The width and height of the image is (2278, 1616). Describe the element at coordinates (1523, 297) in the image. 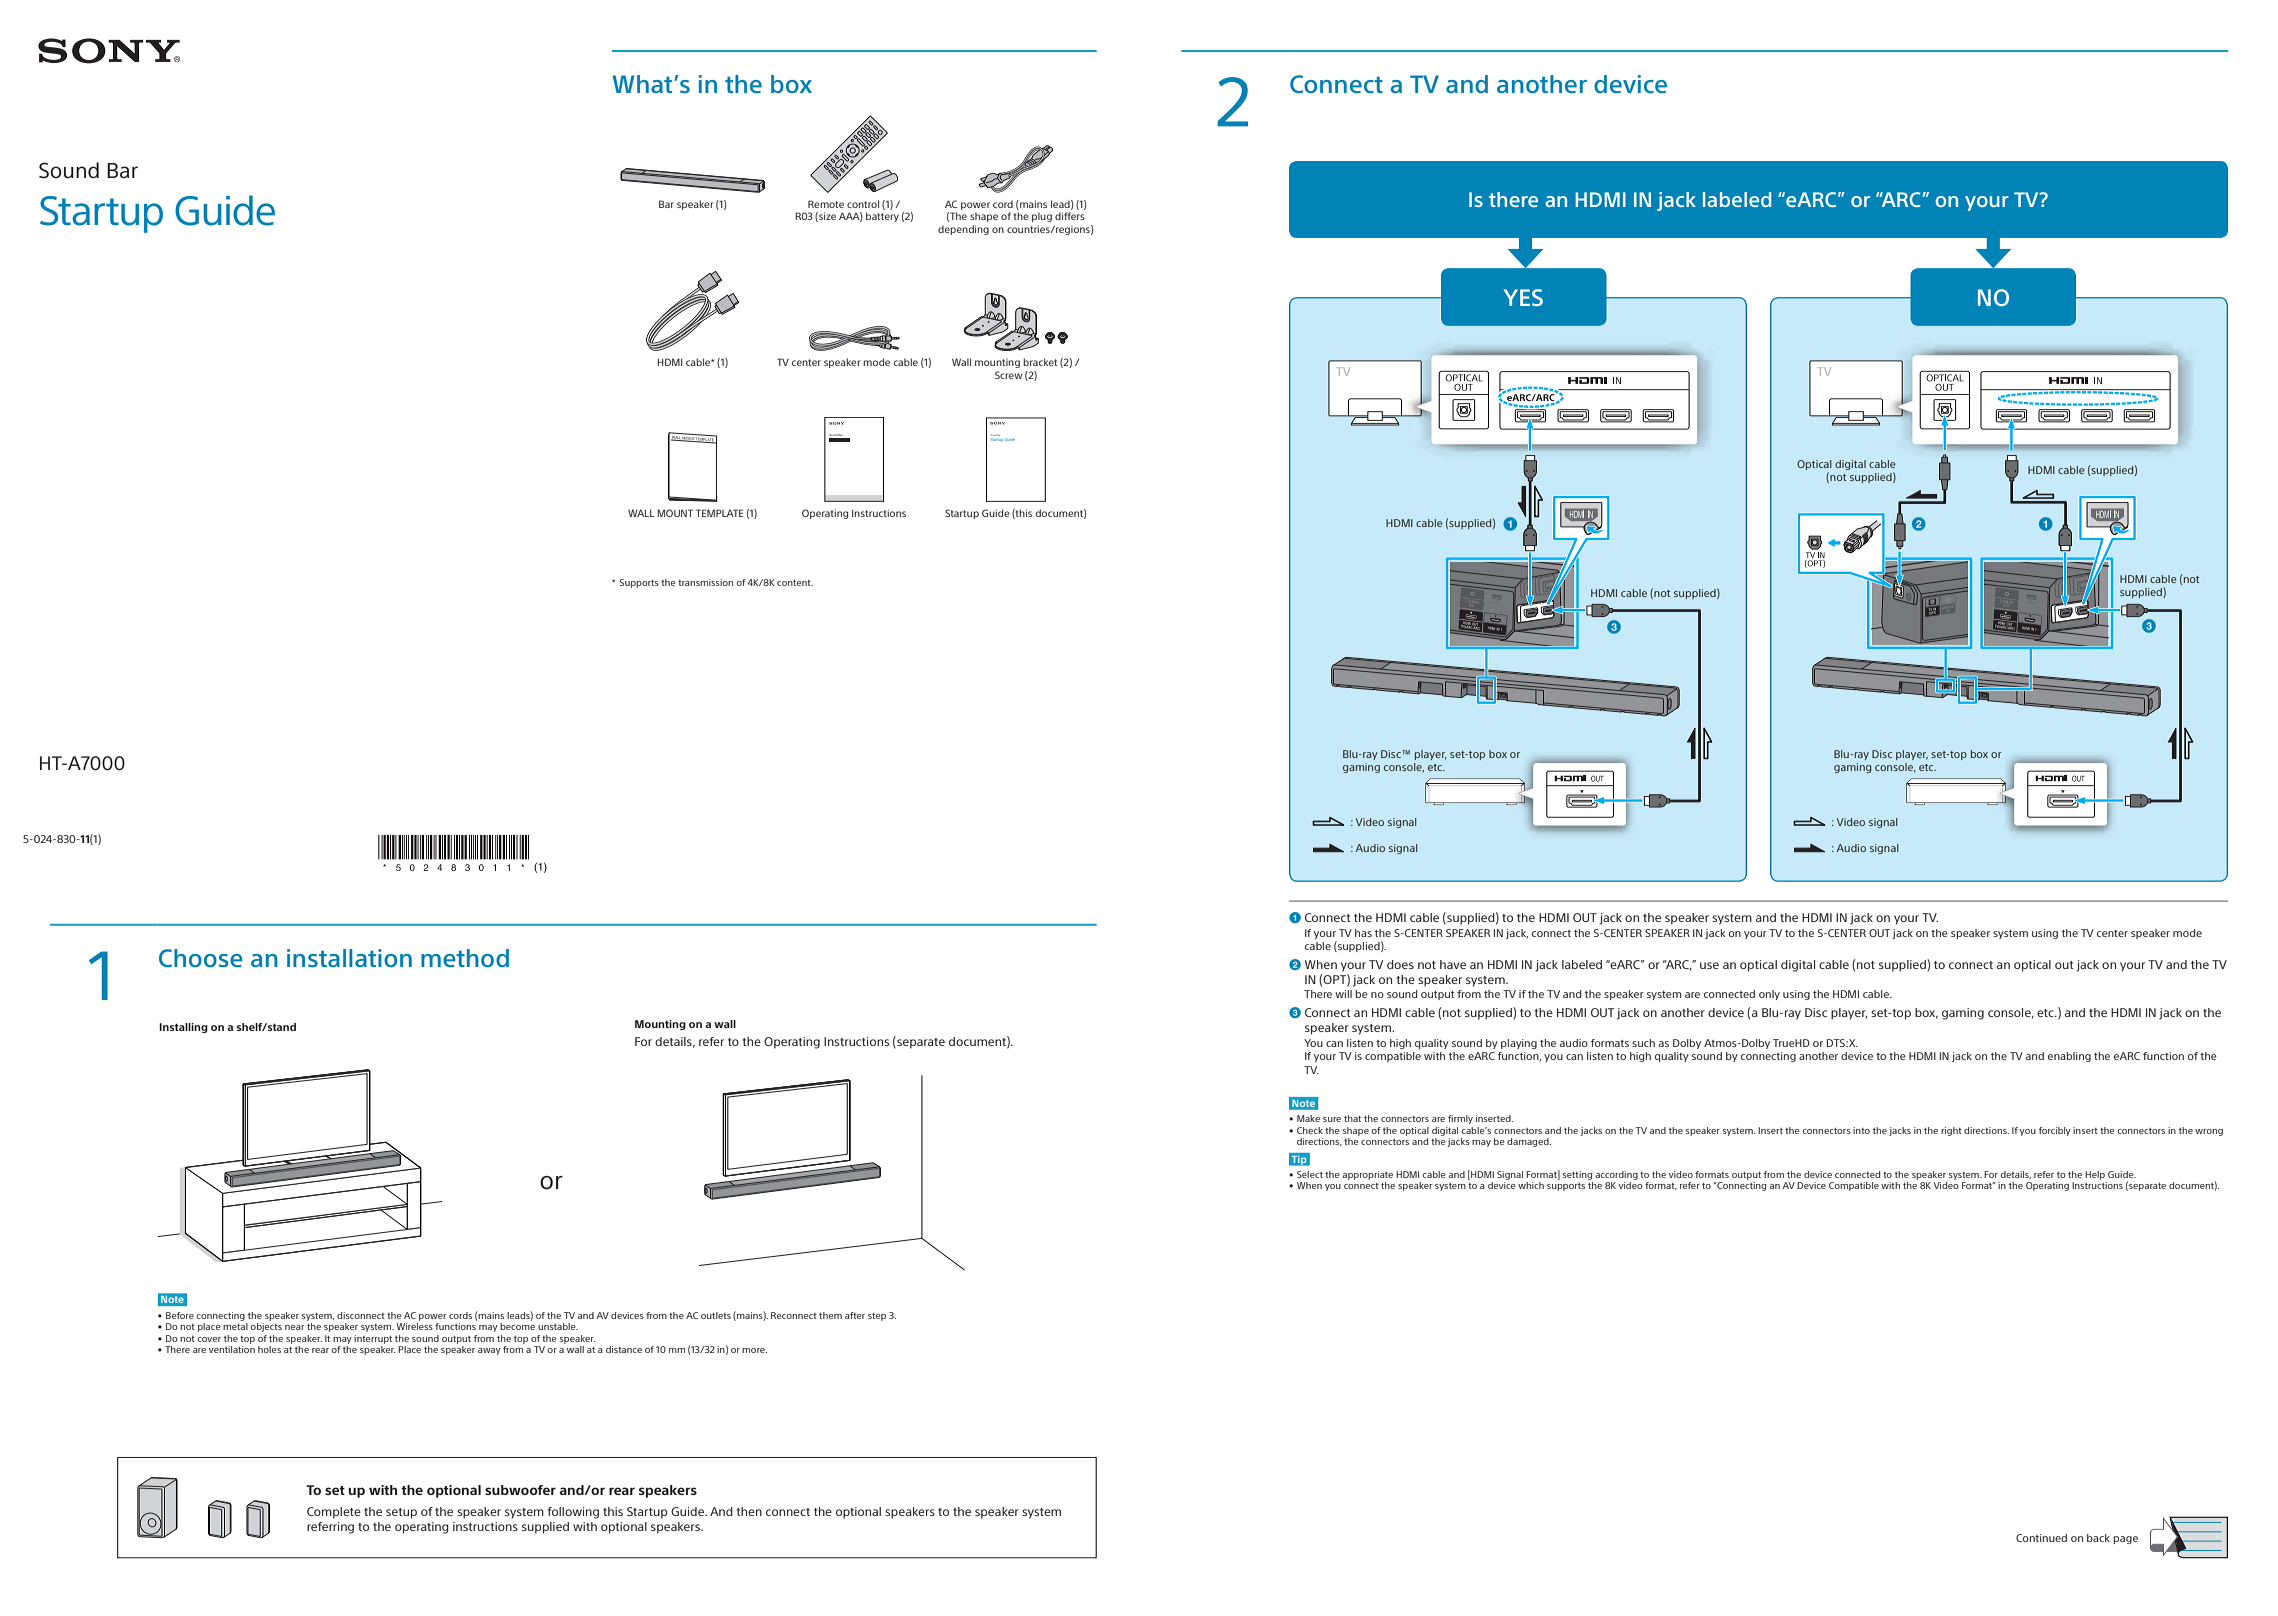

I see `YES` at that location.
